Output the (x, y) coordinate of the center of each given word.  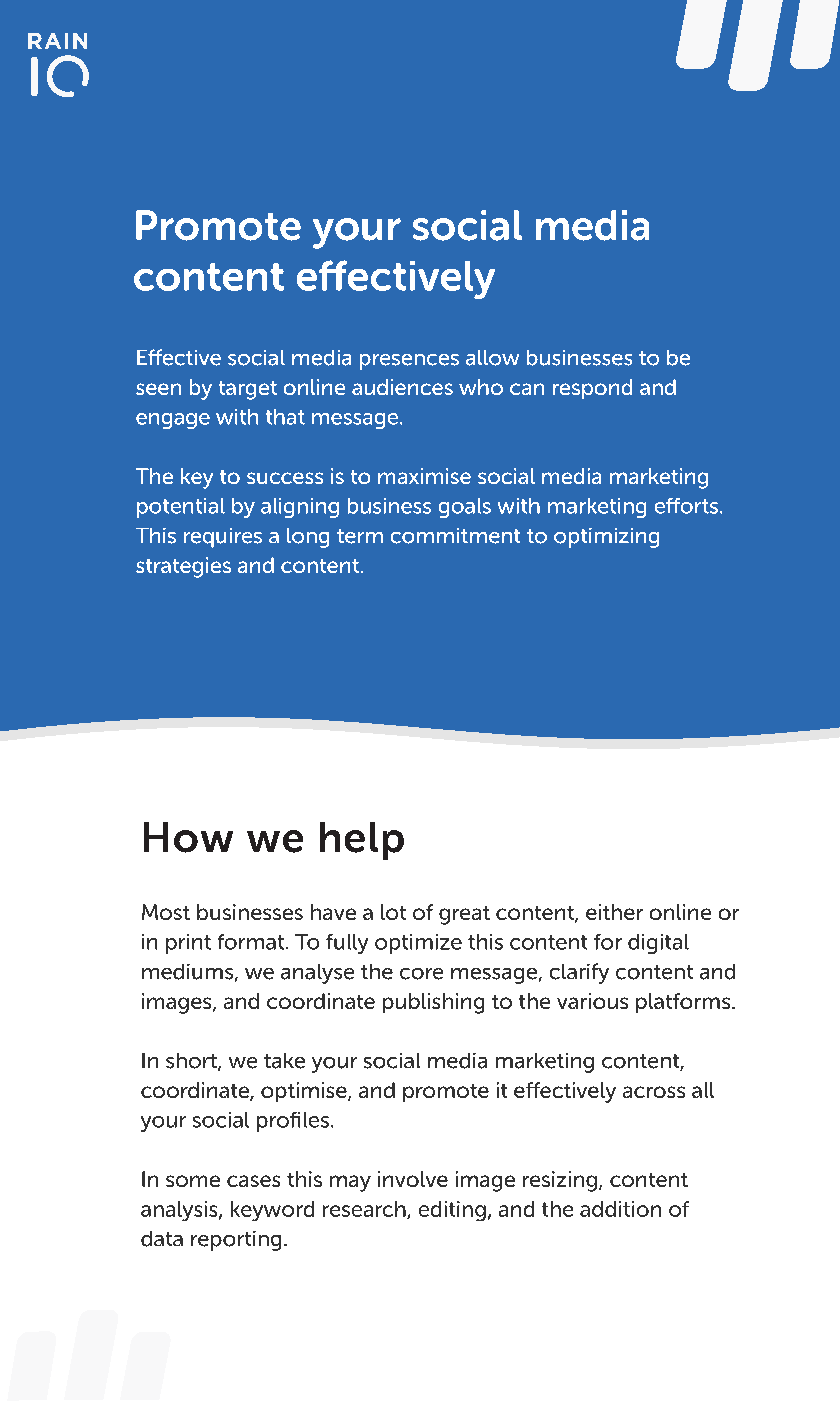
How (188, 837)
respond (592, 389)
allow (492, 358)
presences (409, 362)
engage (173, 421)
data (162, 1239)
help (362, 841)
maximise (424, 476)
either (614, 912)
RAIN (57, 41)
